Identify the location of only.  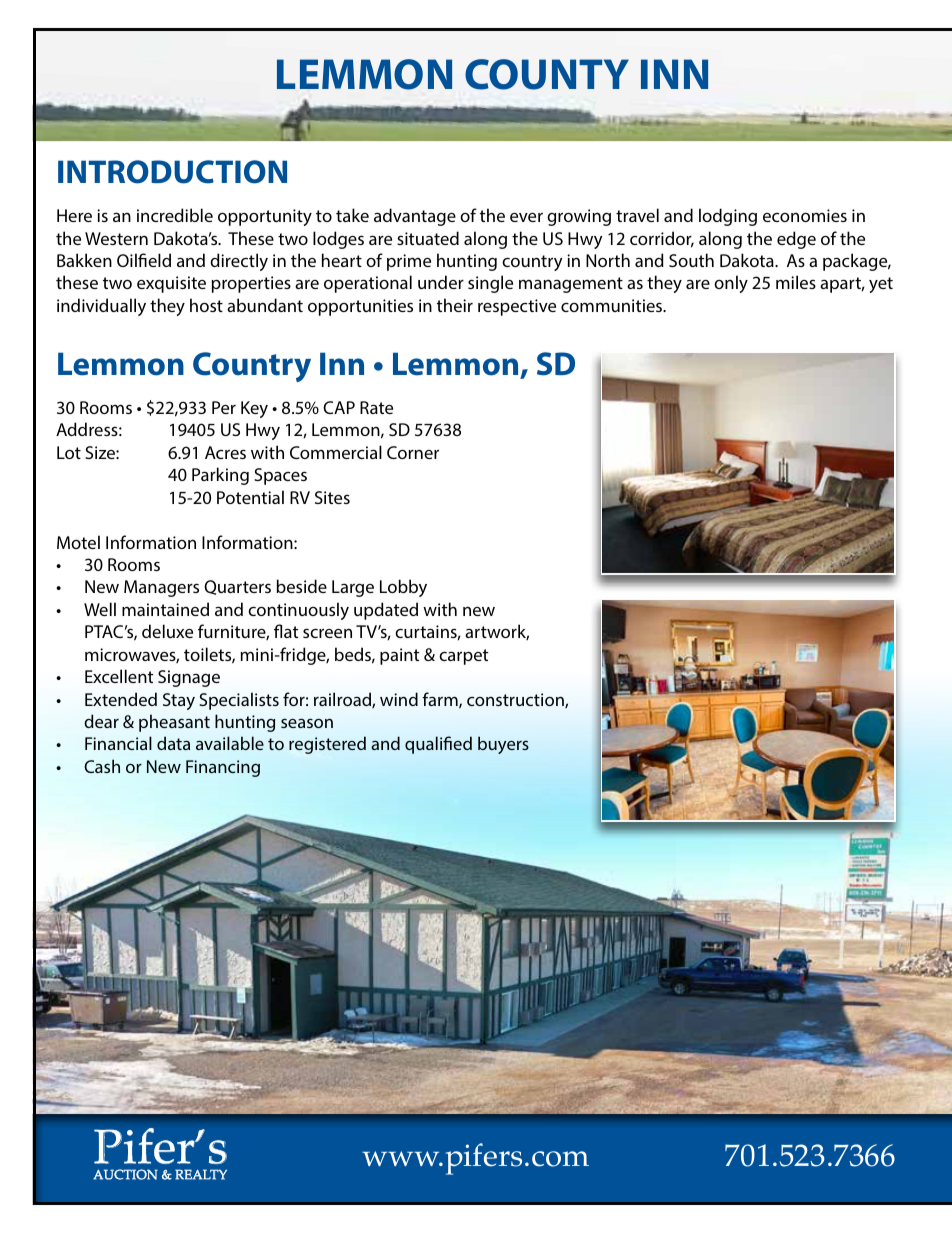
(731, 284).
